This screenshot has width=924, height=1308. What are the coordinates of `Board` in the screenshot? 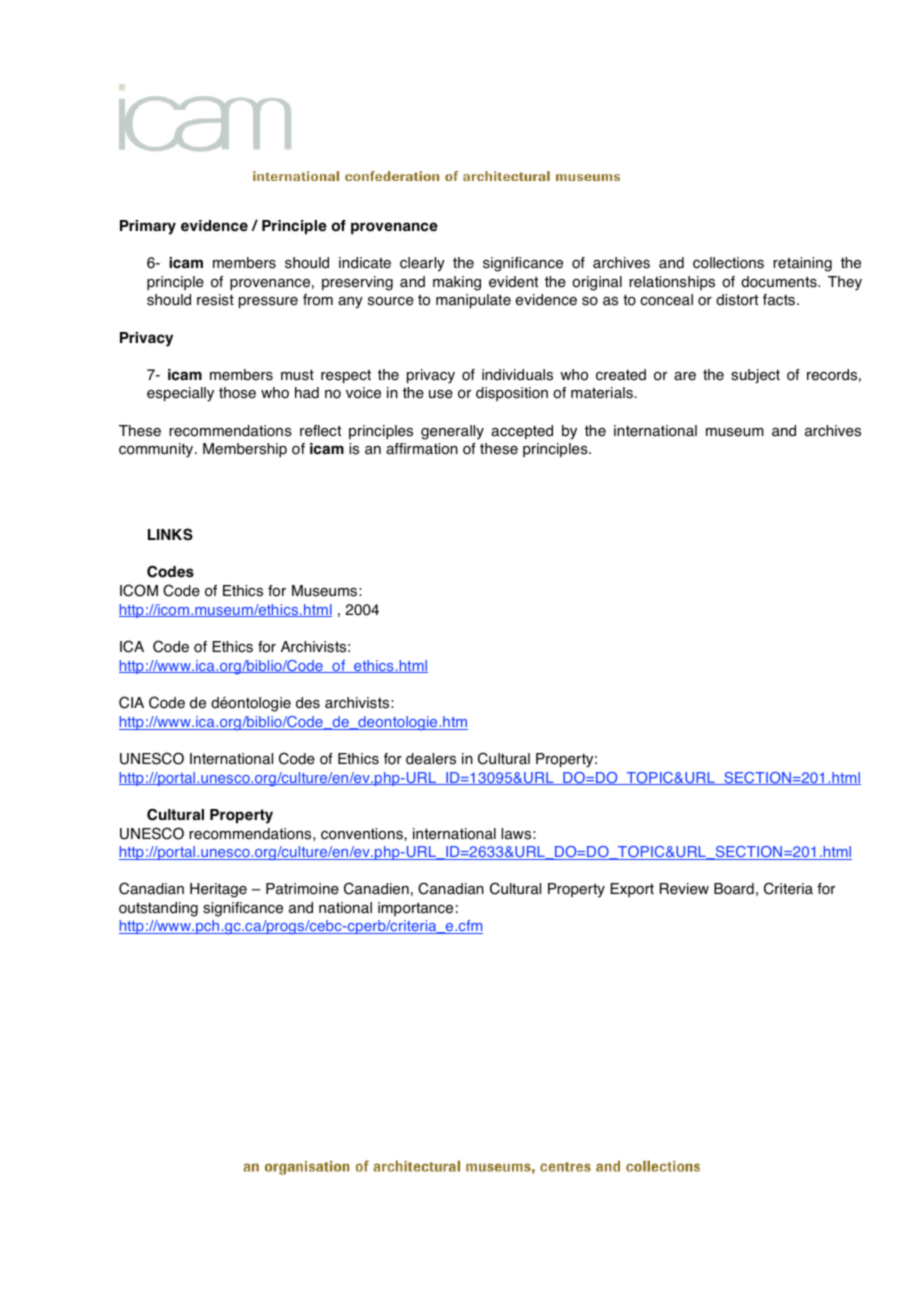 It's located at (734, 889).
